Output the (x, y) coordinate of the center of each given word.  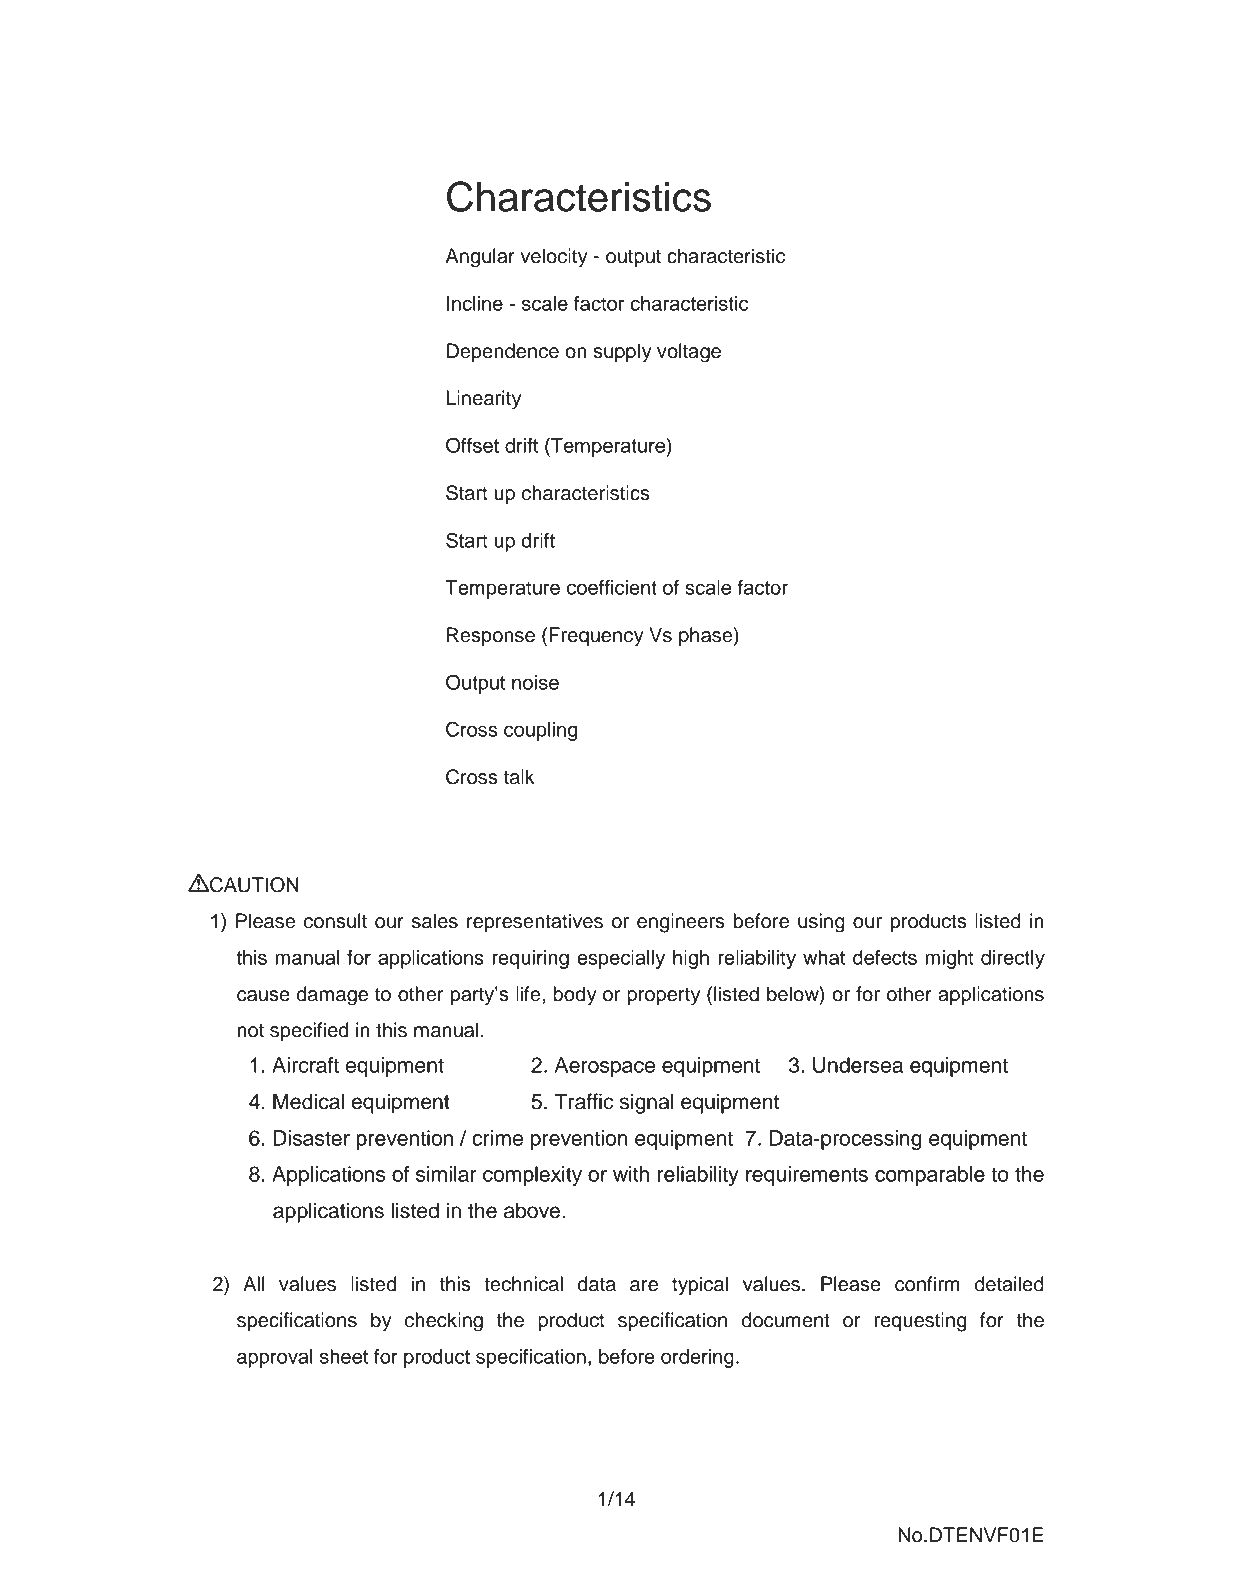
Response (491, 636)
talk (519, 777)
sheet (344, 1356)
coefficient (612, 587)
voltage (689, 353)
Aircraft (305, 1065)
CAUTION (253, 885)
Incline (475, 303)
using (821, 923)
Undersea (858, 1065)
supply (622, 353)
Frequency (596, 637)
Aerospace (605, 1067)
